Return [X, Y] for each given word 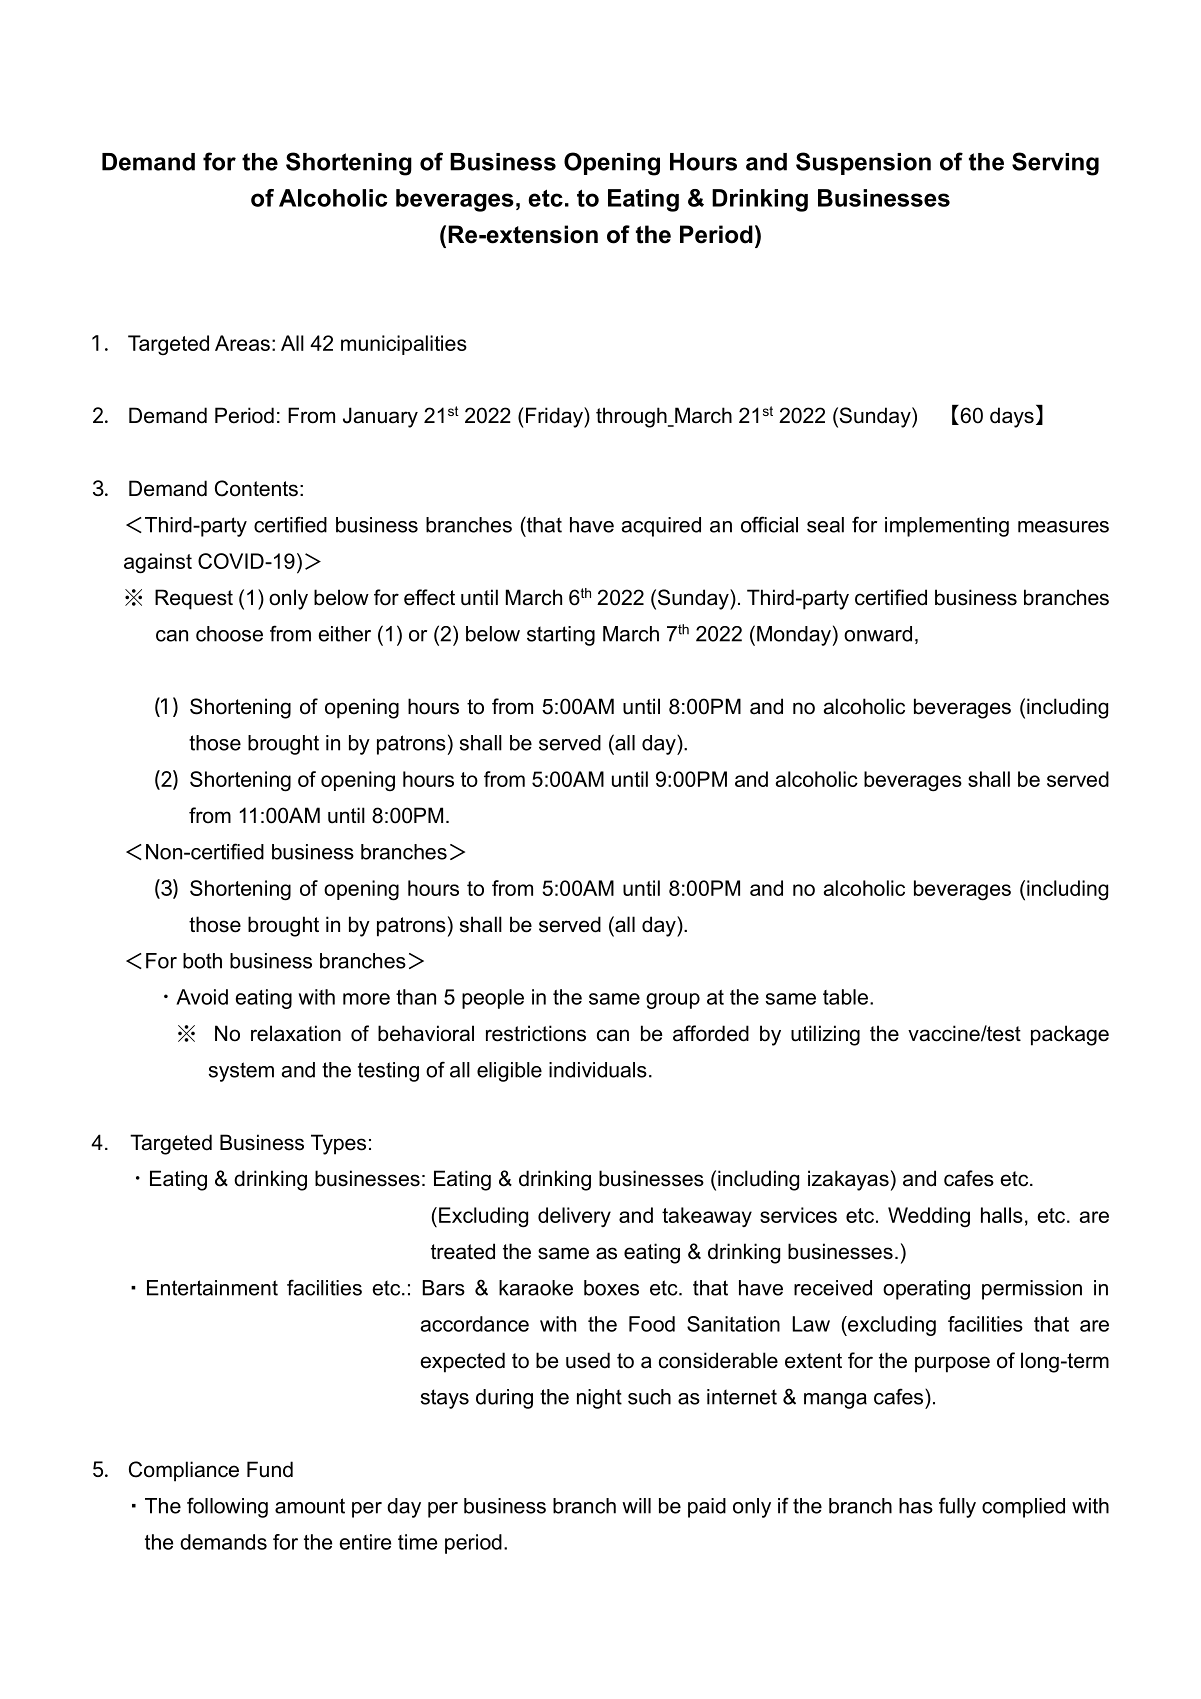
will [636, 1506]
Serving [1055, 164]
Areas [242, 343]
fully [957, 1507]
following [227, 1507]
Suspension [863, 163]
